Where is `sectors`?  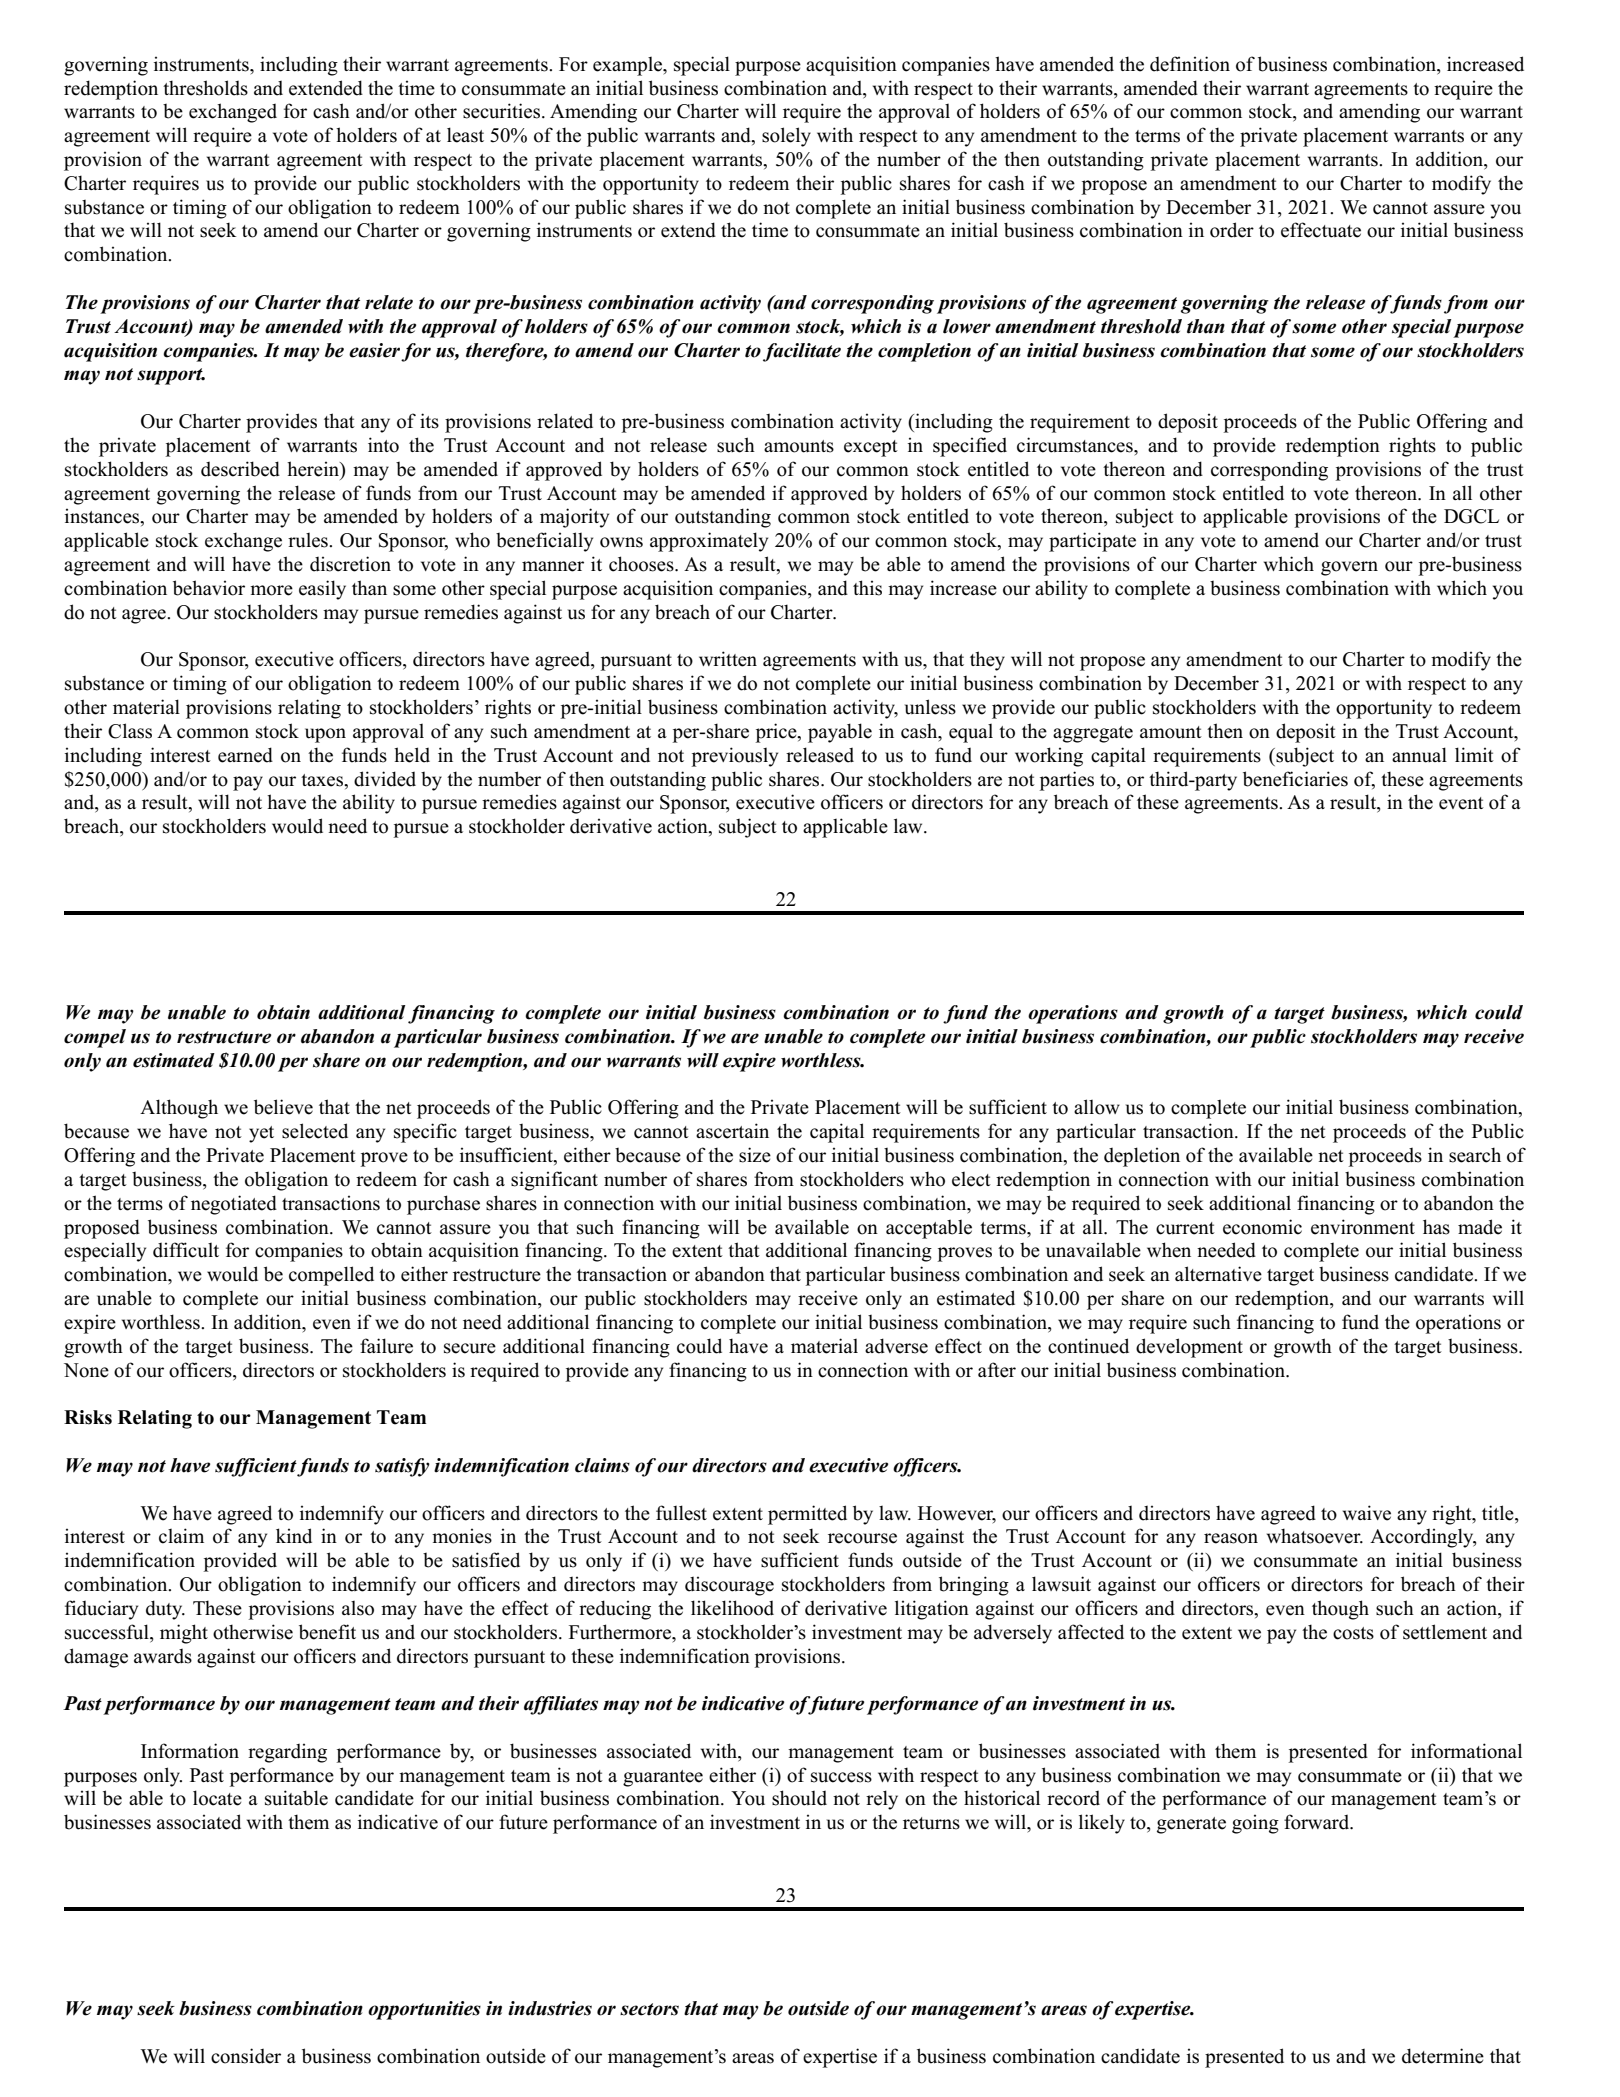 sectors is located at coordinates (649, 2009).
